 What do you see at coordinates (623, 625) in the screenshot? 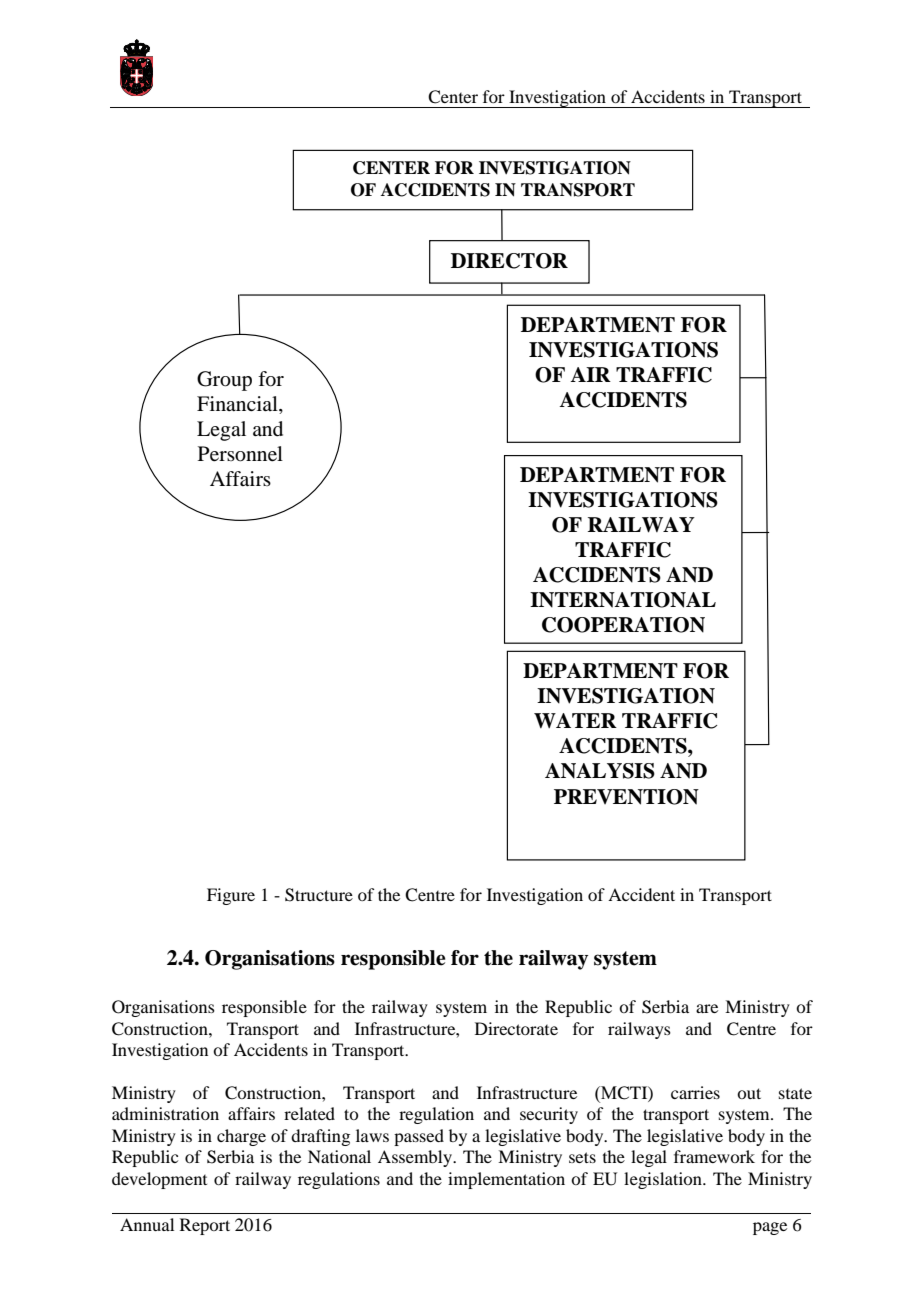
I see `COOPERATION` at bounding box center [623, 625].
